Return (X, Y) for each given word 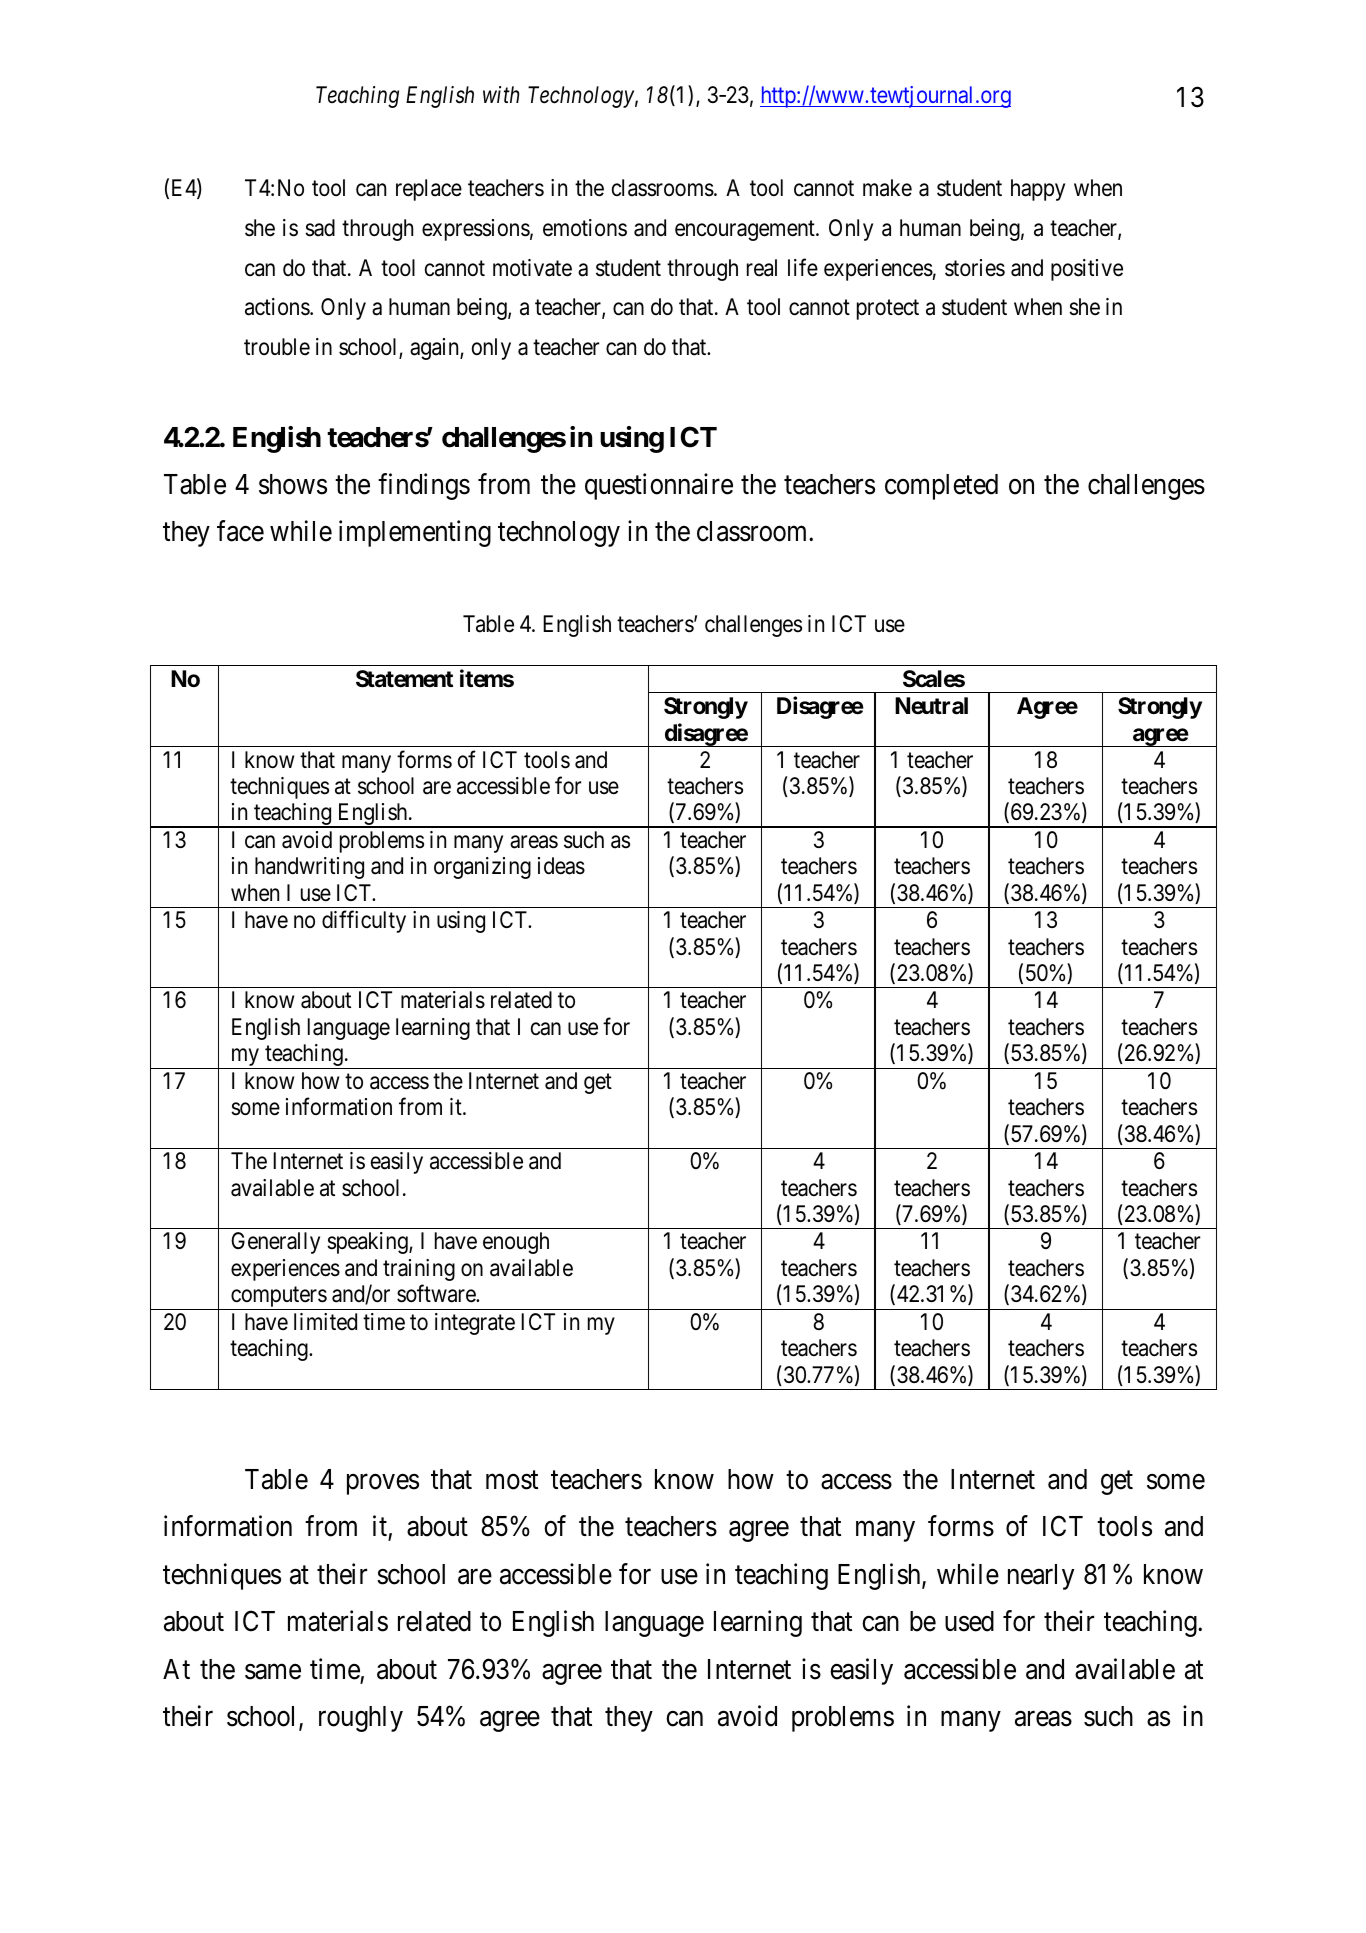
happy (1038, 190)
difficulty (364, 922)
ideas (561, 866)
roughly (361, 1719)
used (969, 1621)
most (512, 1480)
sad (320, 228)
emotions (585, 228)
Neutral (931, 706)
